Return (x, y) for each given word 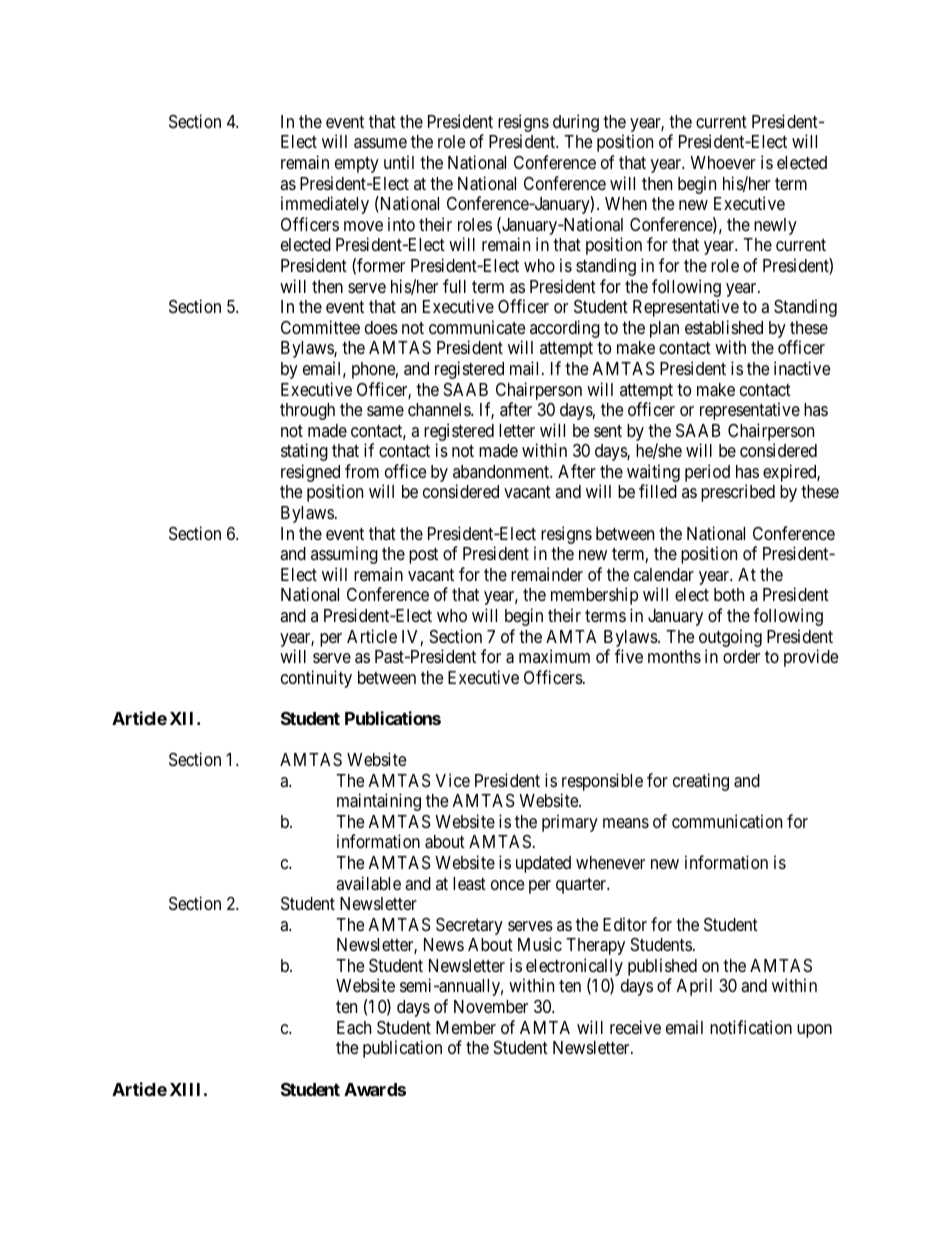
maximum (554, 656)
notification (751, 1027)
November (491, 1006)
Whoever (723, 162)
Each (354, 1028)
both (729, 594)
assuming (344, 555)
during (576, 123)
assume (380, 143)
